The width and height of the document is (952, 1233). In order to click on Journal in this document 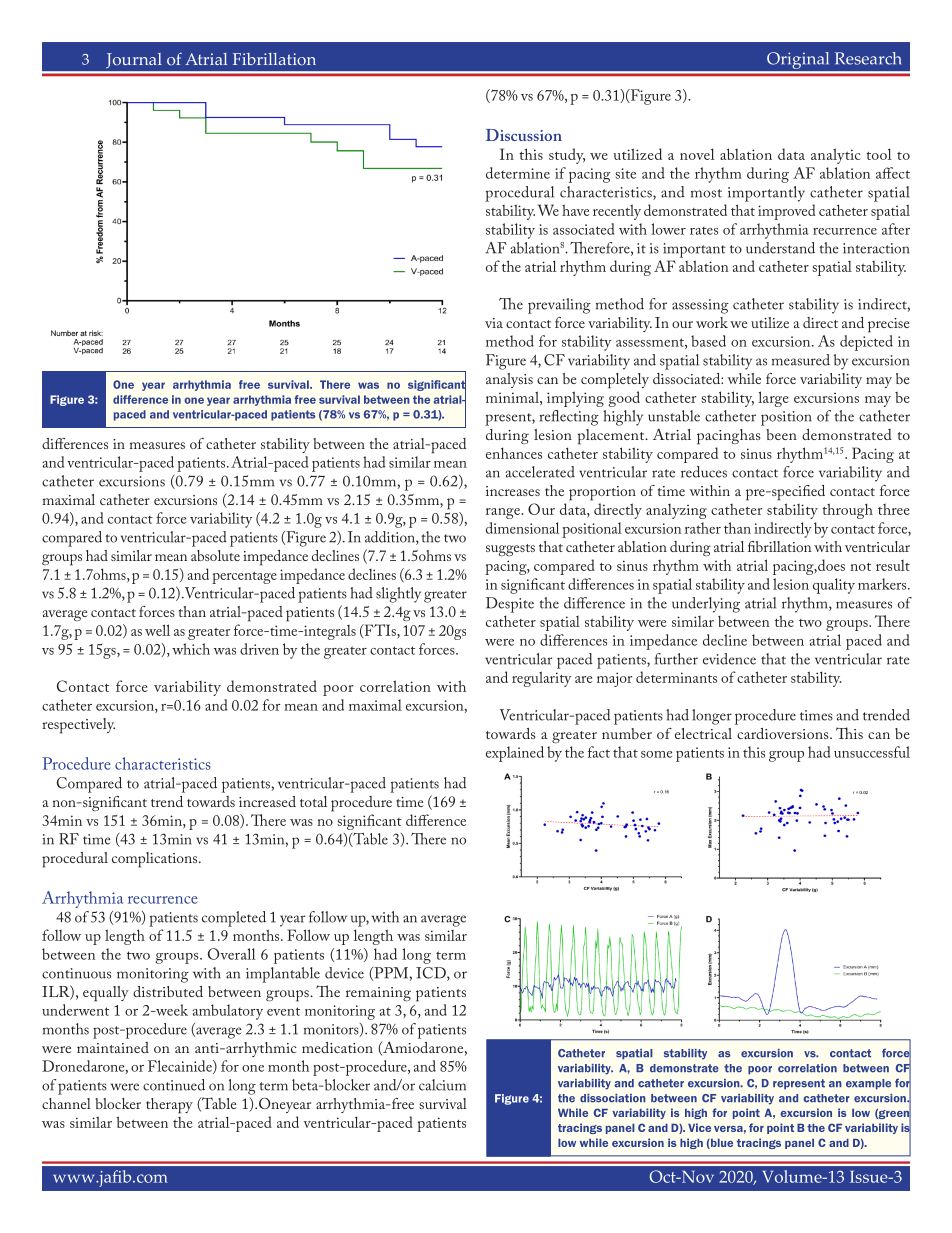, I will do `click(134, 63)`.
